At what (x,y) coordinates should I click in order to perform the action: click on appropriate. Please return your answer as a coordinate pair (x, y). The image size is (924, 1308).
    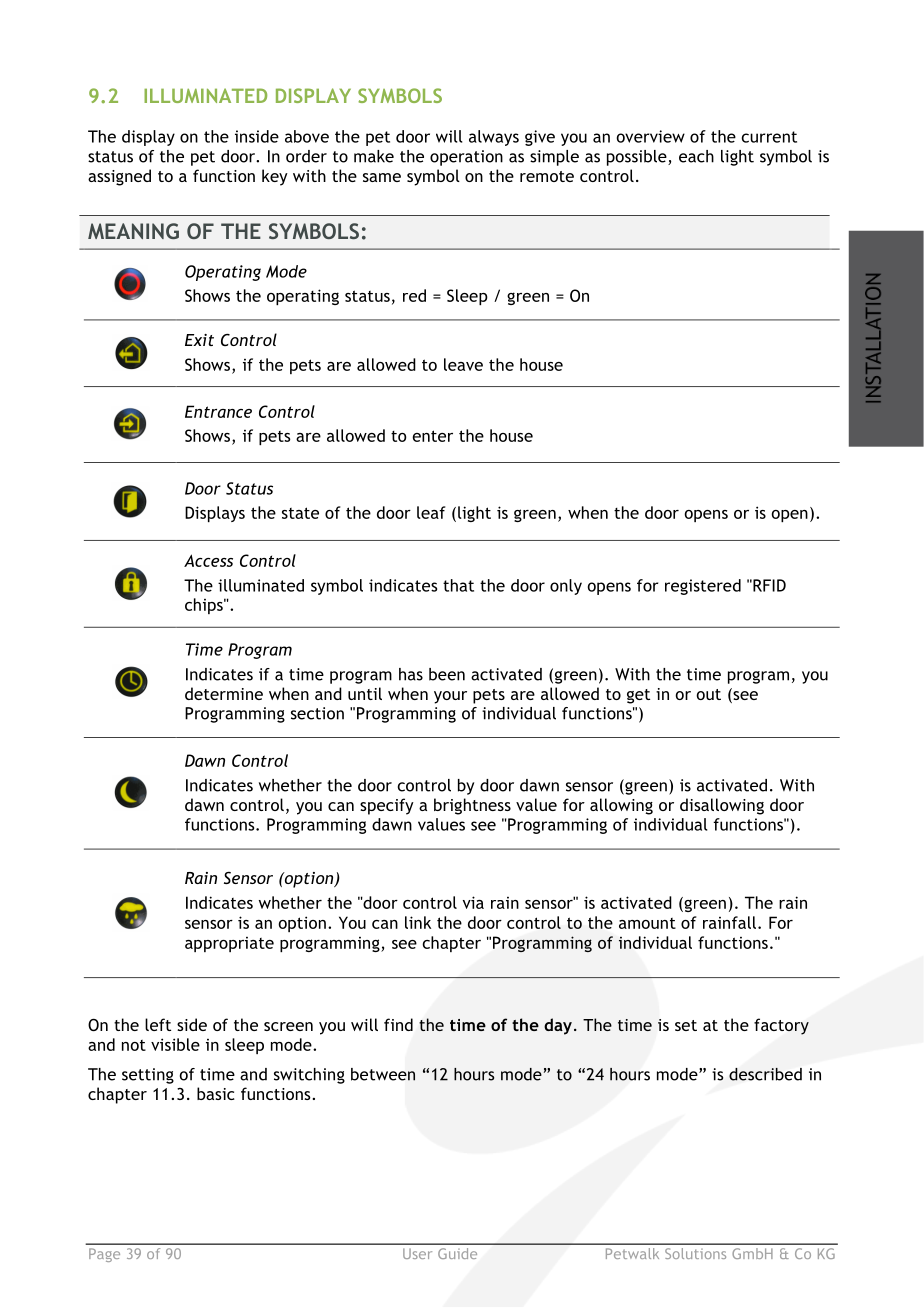
    Looking at the image, I should click on (229, 944).
